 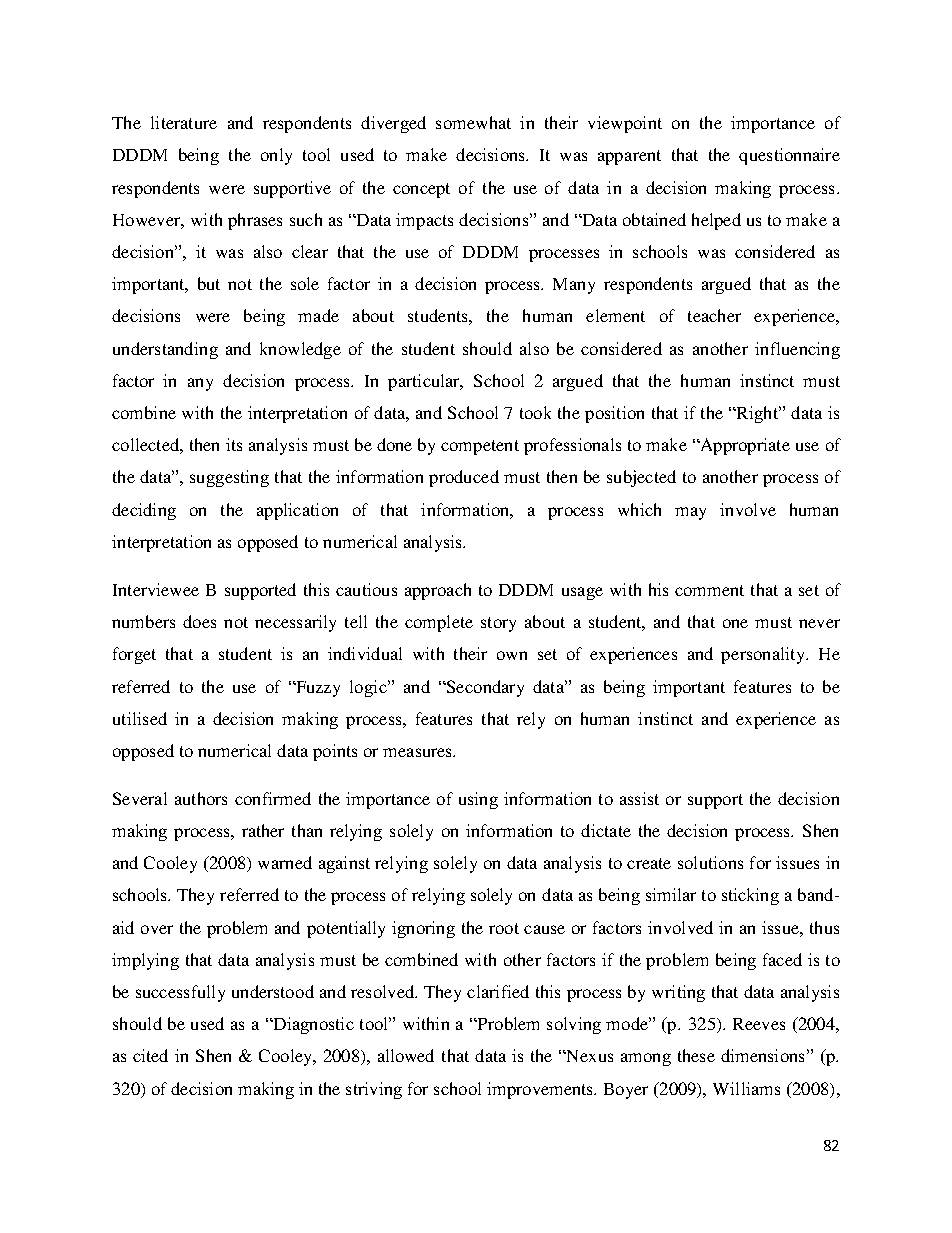 I want to click on understanding, so click(x=165, y=350).
